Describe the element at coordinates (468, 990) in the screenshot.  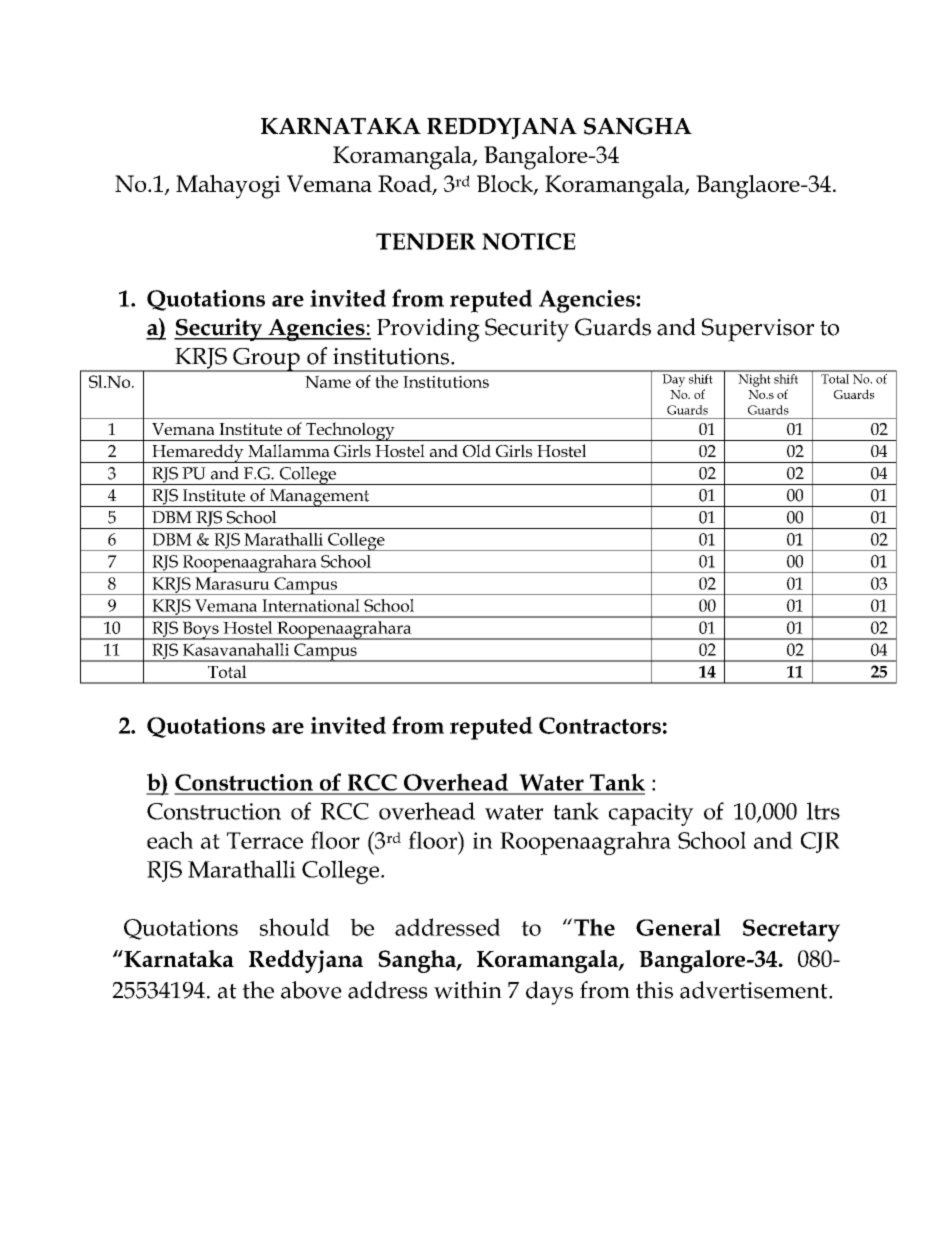
I see `within` at that location.
